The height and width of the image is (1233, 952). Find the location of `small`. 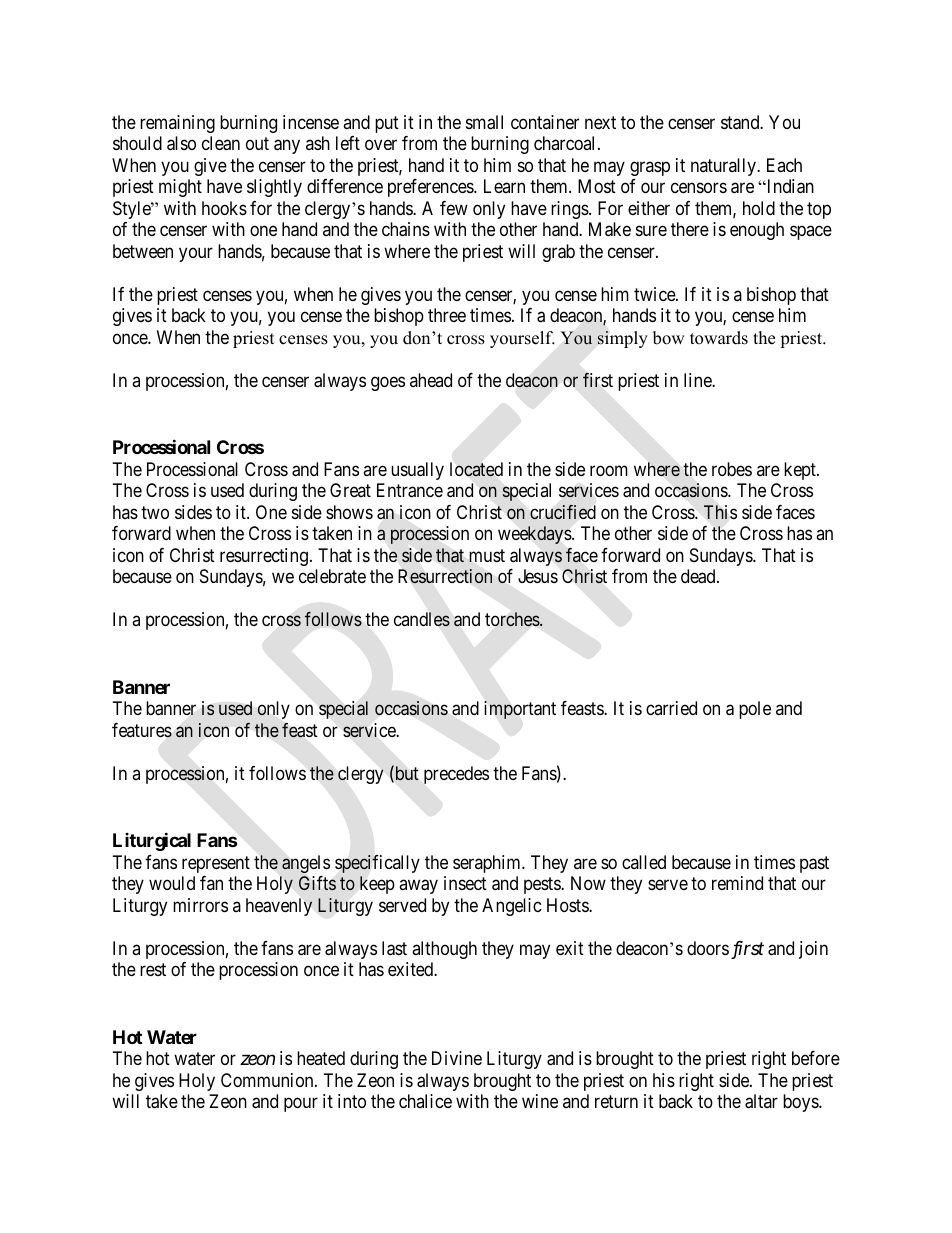

small is located at coordinates (484, 122).
